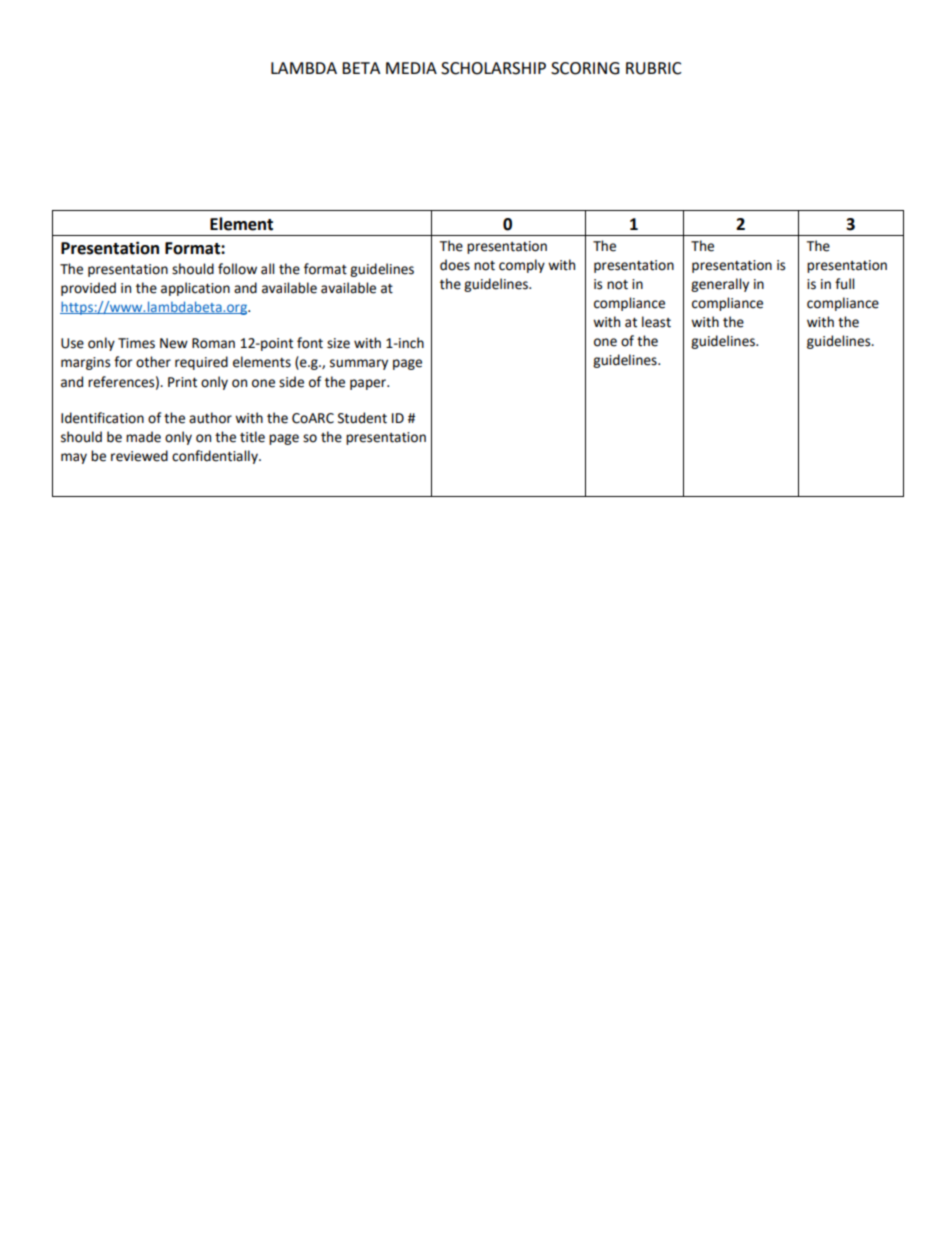 The height and width of the image is (1233, 952). Describe the element at coordinates (369, 384) in the image. I see `paper` at that location.
